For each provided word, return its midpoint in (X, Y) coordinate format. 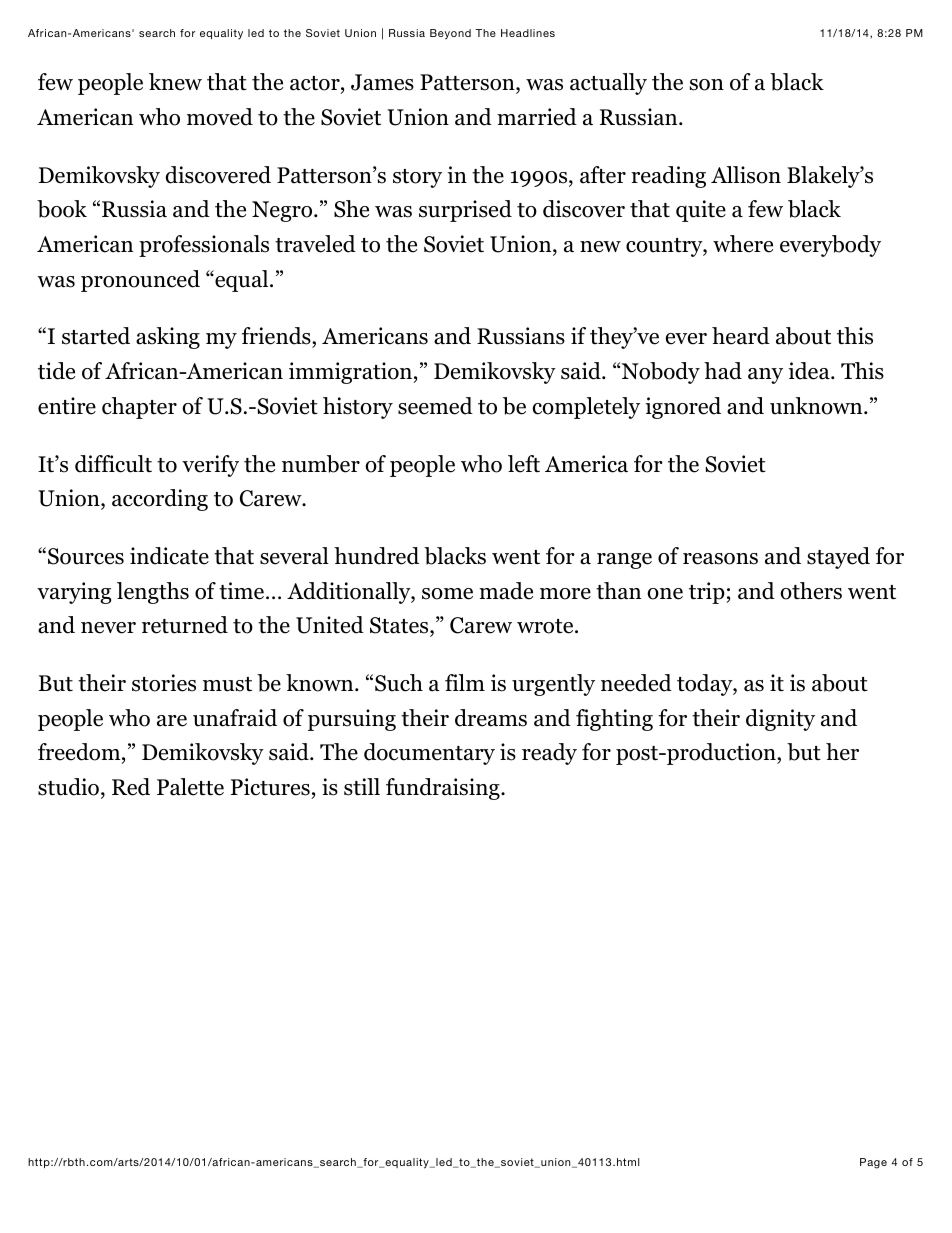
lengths (153, 593)
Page (873, 1163)
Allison (746, 175)
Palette (190, 787)
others (811, 591)
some (447, 594)
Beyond (450, 34)
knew (175, 82)
